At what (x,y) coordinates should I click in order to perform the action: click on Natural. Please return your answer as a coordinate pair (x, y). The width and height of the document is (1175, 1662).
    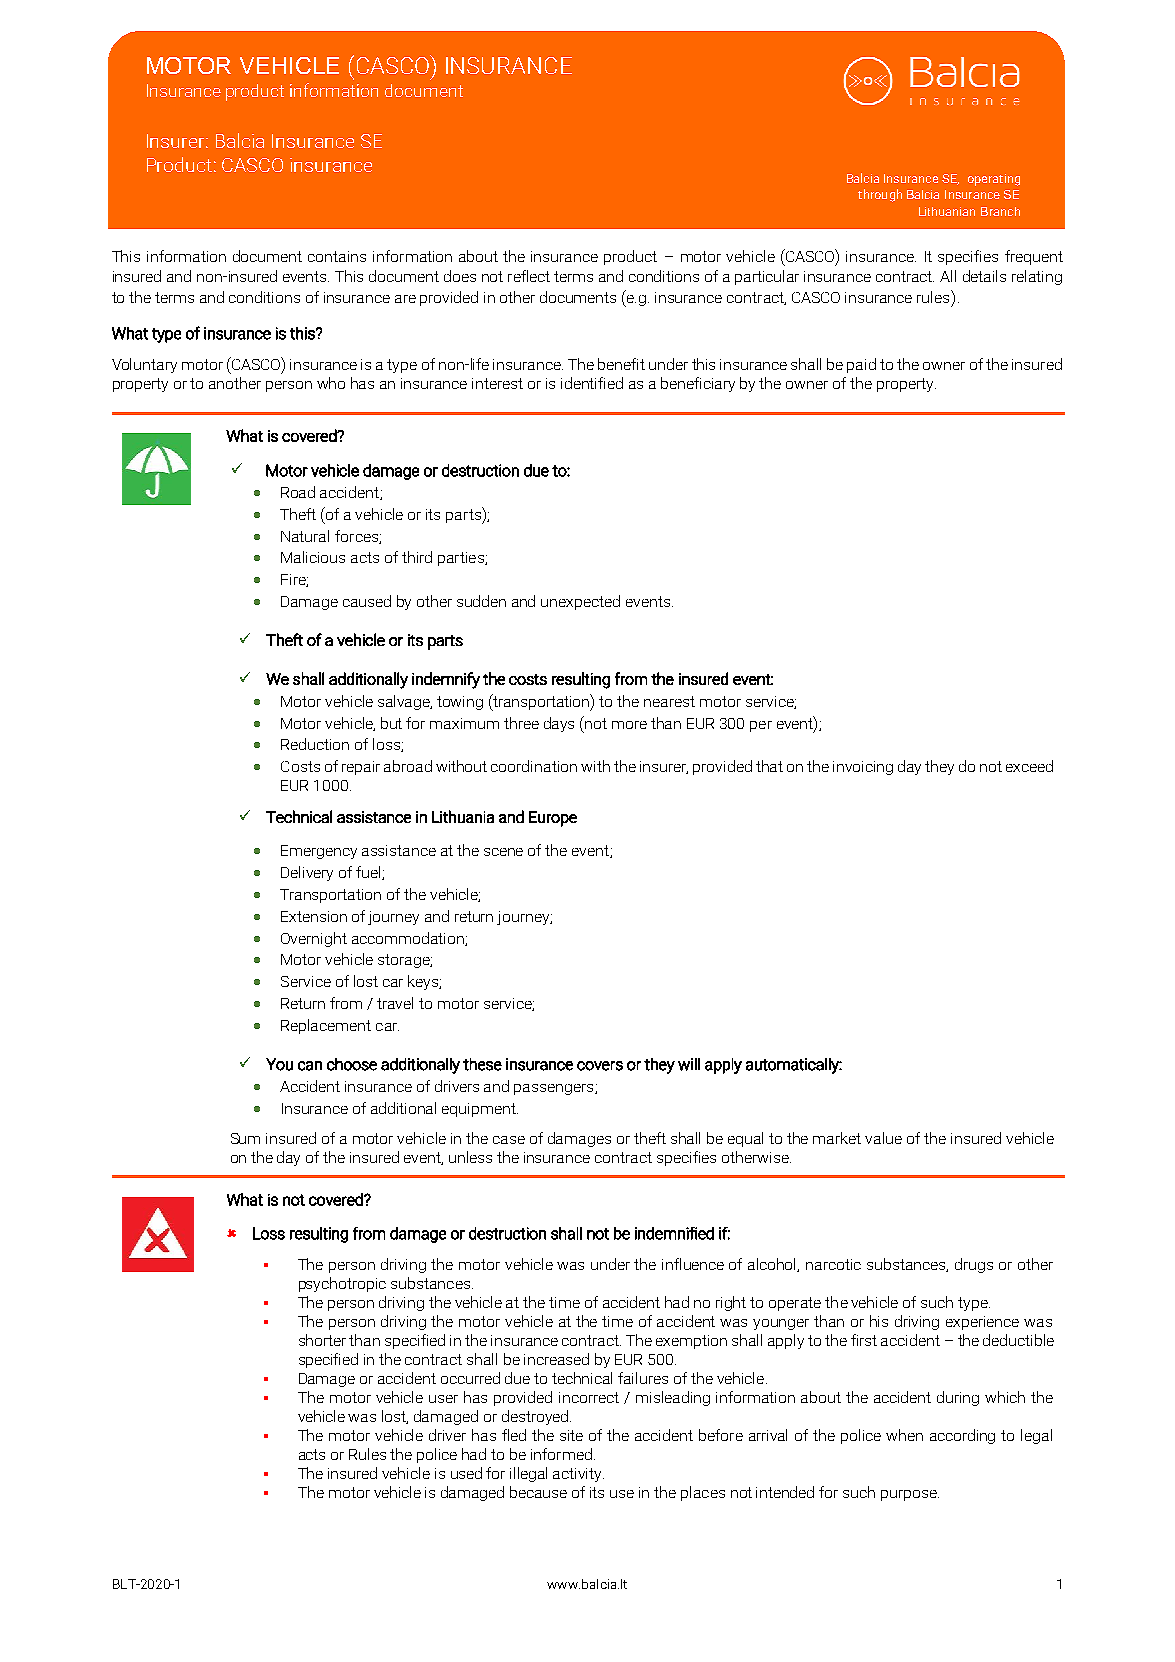
    Looking at the image, I should click on (305, 536).
